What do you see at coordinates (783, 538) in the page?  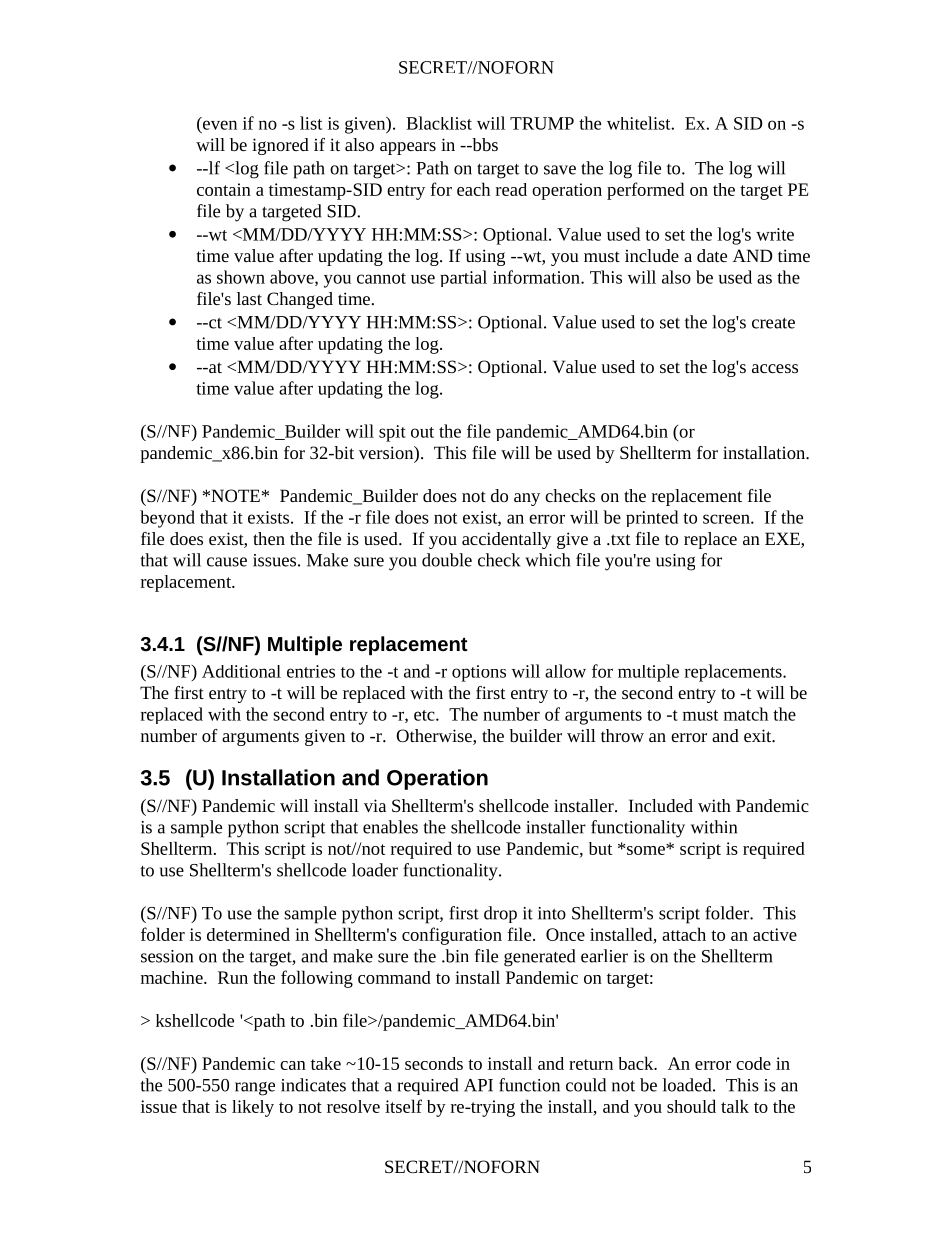 I see `EXE` at bounding box center [783, 538].
